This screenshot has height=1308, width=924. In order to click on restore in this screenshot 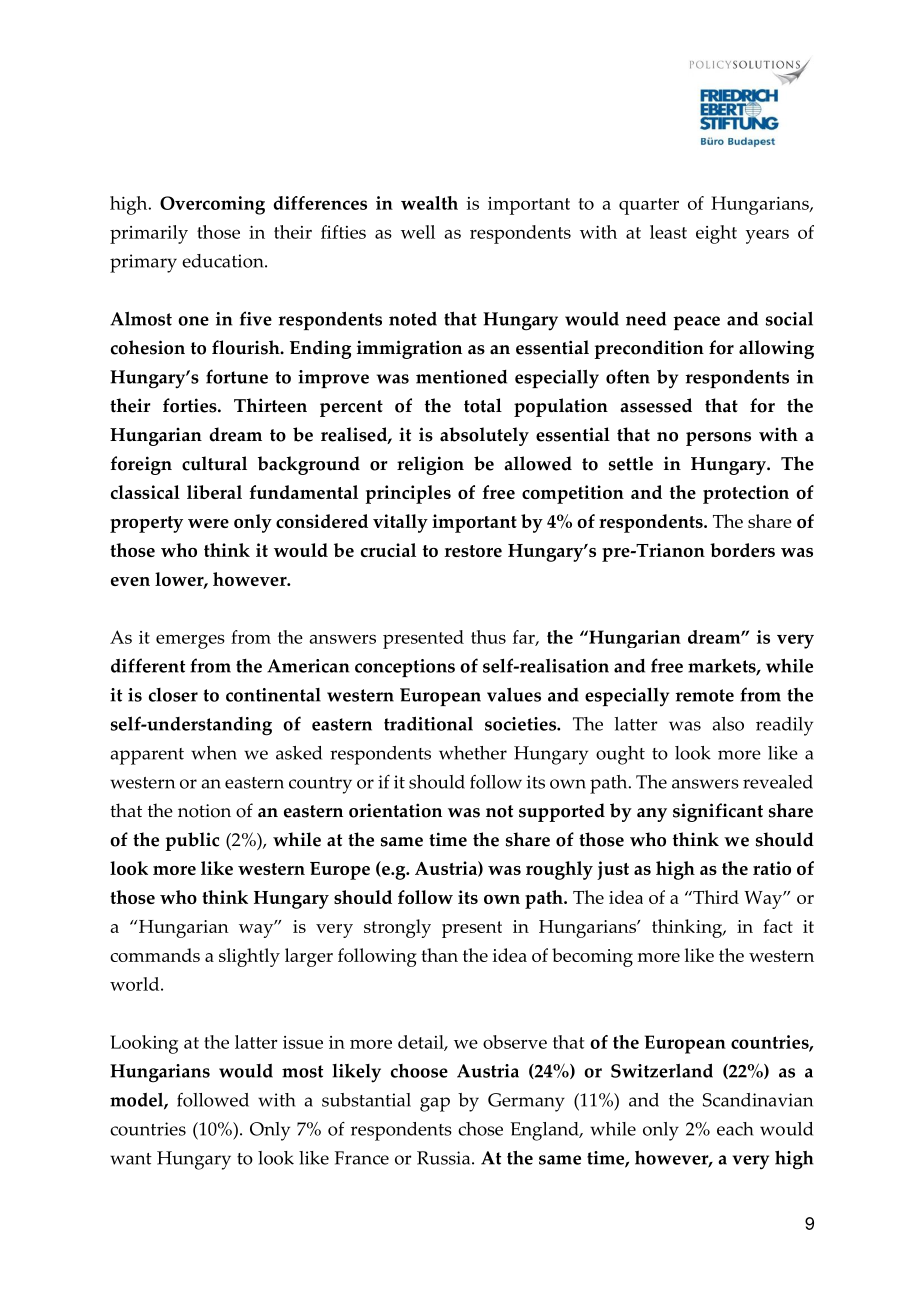, I will do `click(473, 551)`.
